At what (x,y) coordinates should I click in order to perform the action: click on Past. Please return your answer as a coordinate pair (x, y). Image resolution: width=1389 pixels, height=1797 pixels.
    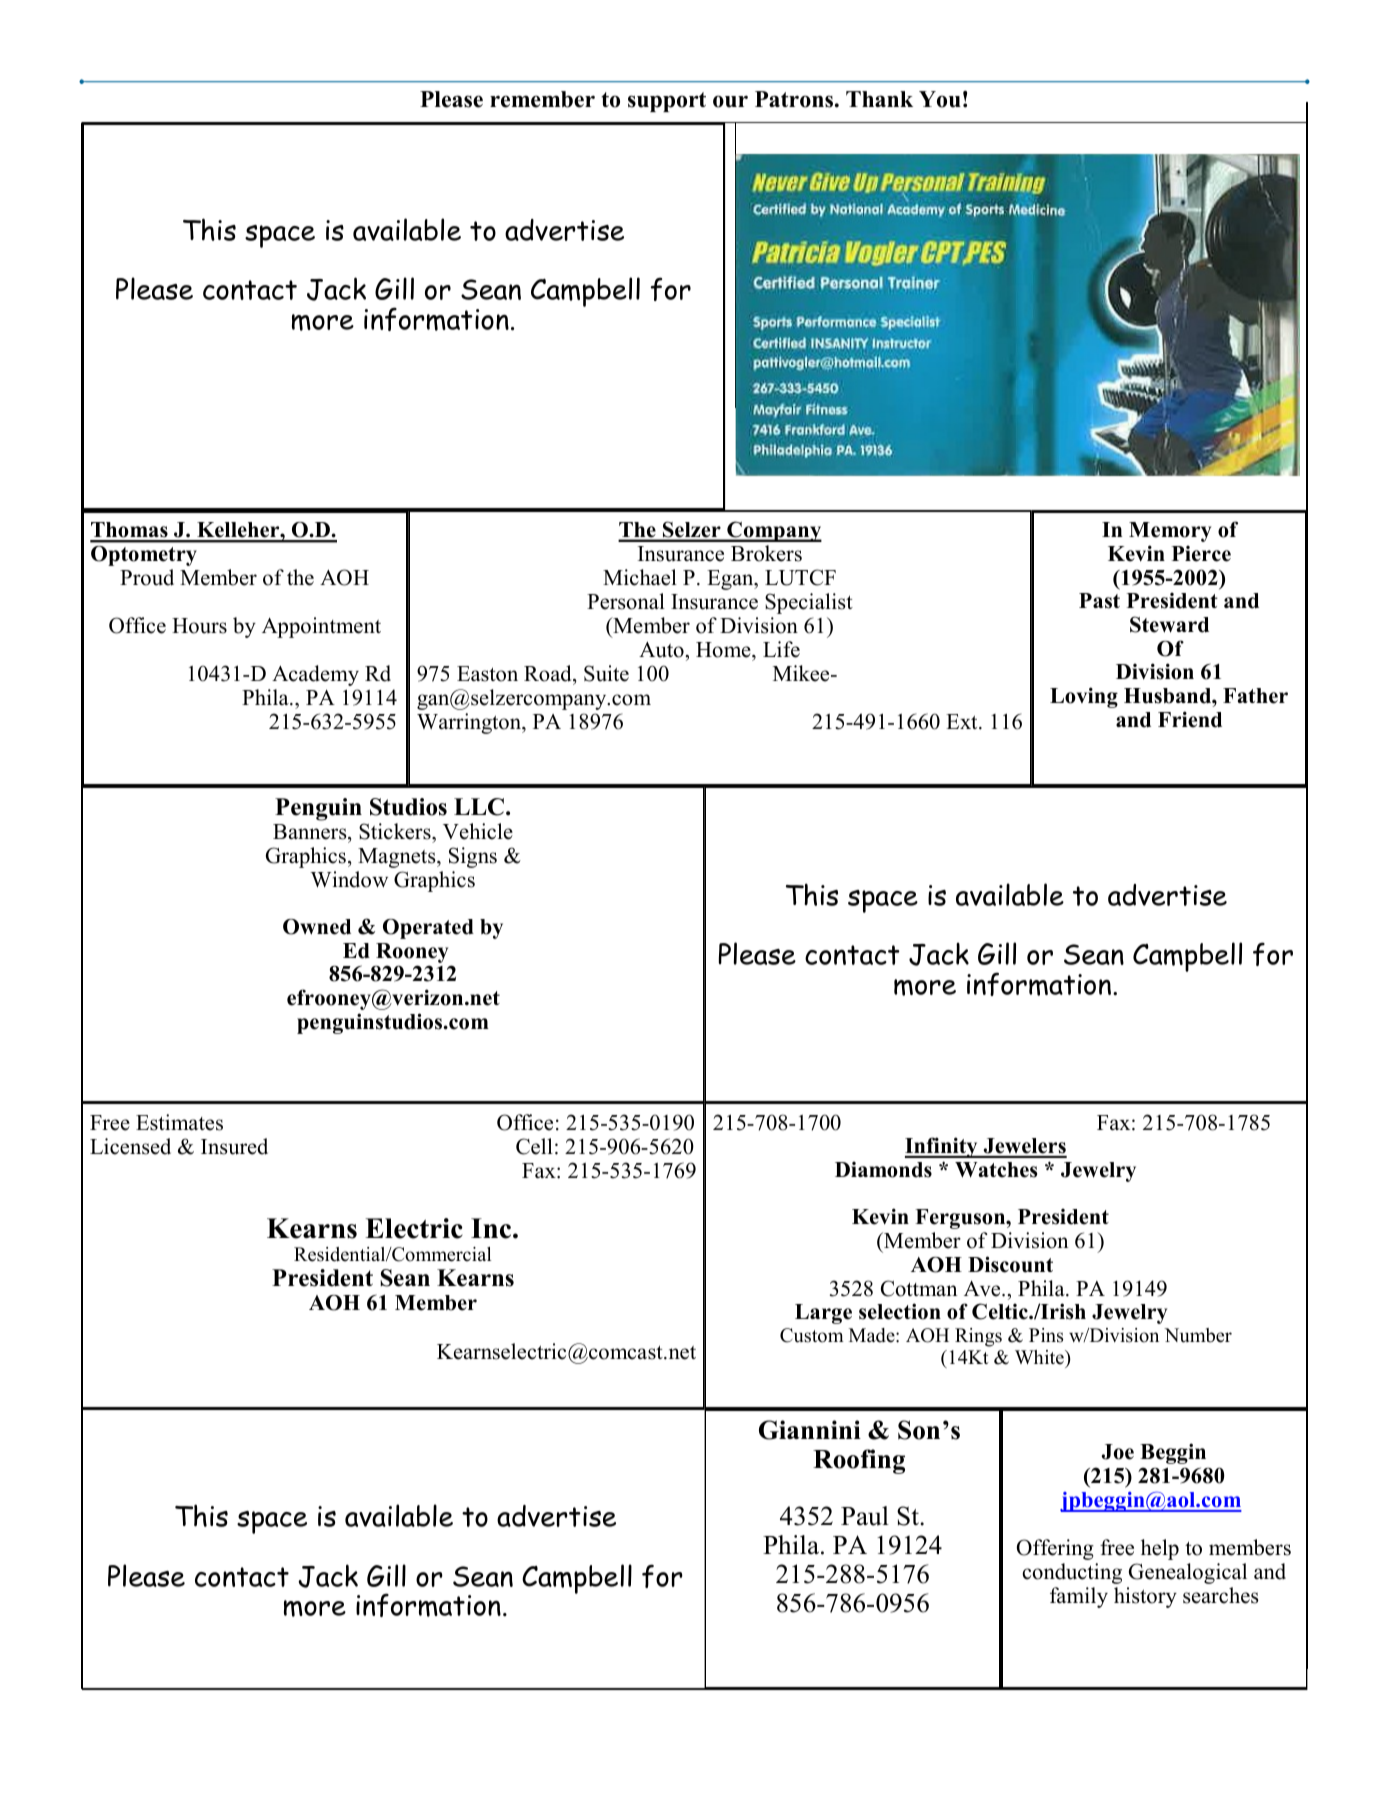
    Looking at the image, I should click on (1099, 601).
